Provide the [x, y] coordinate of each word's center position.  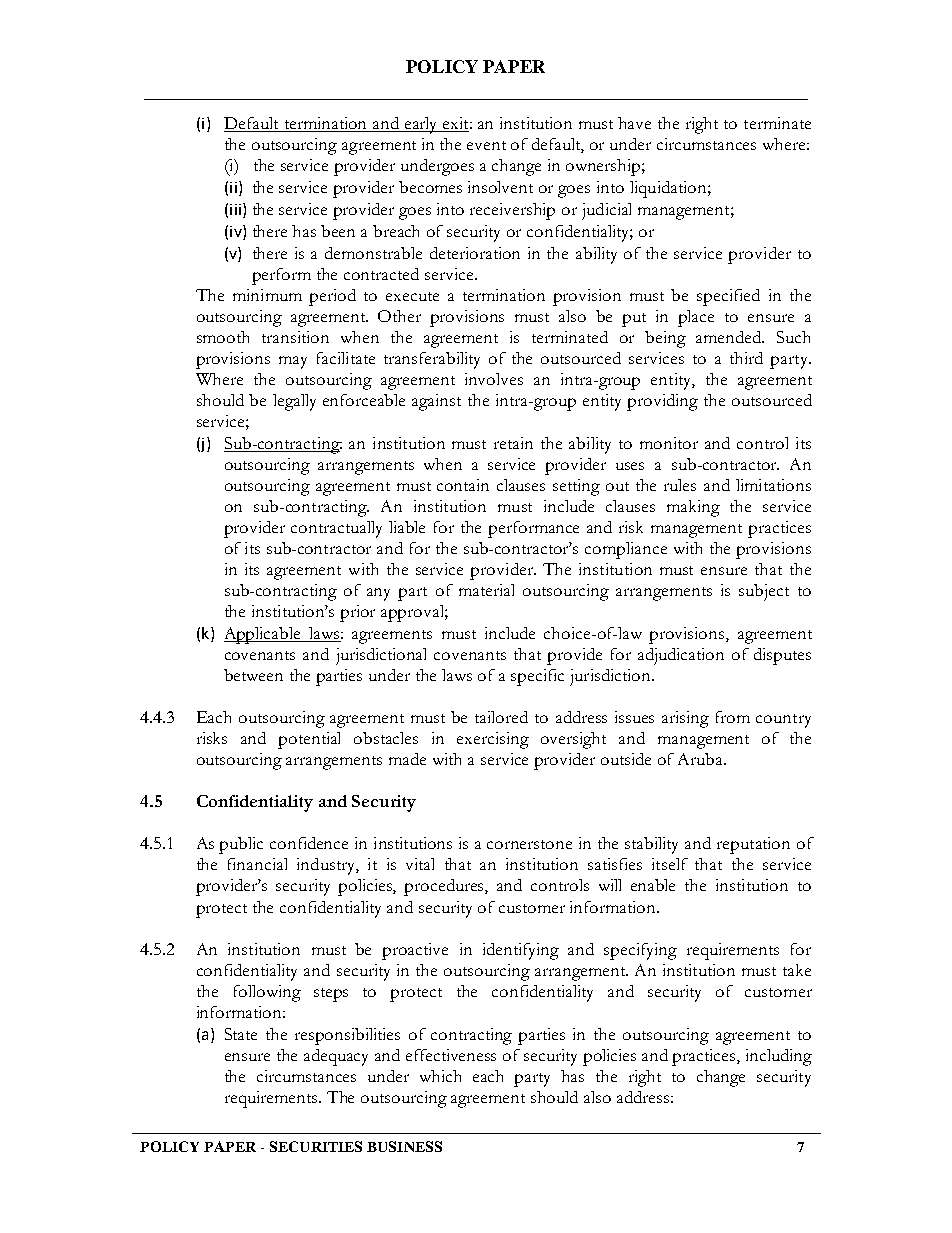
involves [494, 379]
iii [235, 209]
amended [730, 337]
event [486, 145]
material [486, 590]
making [693, 508]
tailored [501, 717]
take [797, 970]
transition [295, 337]
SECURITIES [316, 1146]
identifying [521, 951]
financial [257, 864]
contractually [336, 529]
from [733, 717]
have [634, 123]
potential [309, 740]
